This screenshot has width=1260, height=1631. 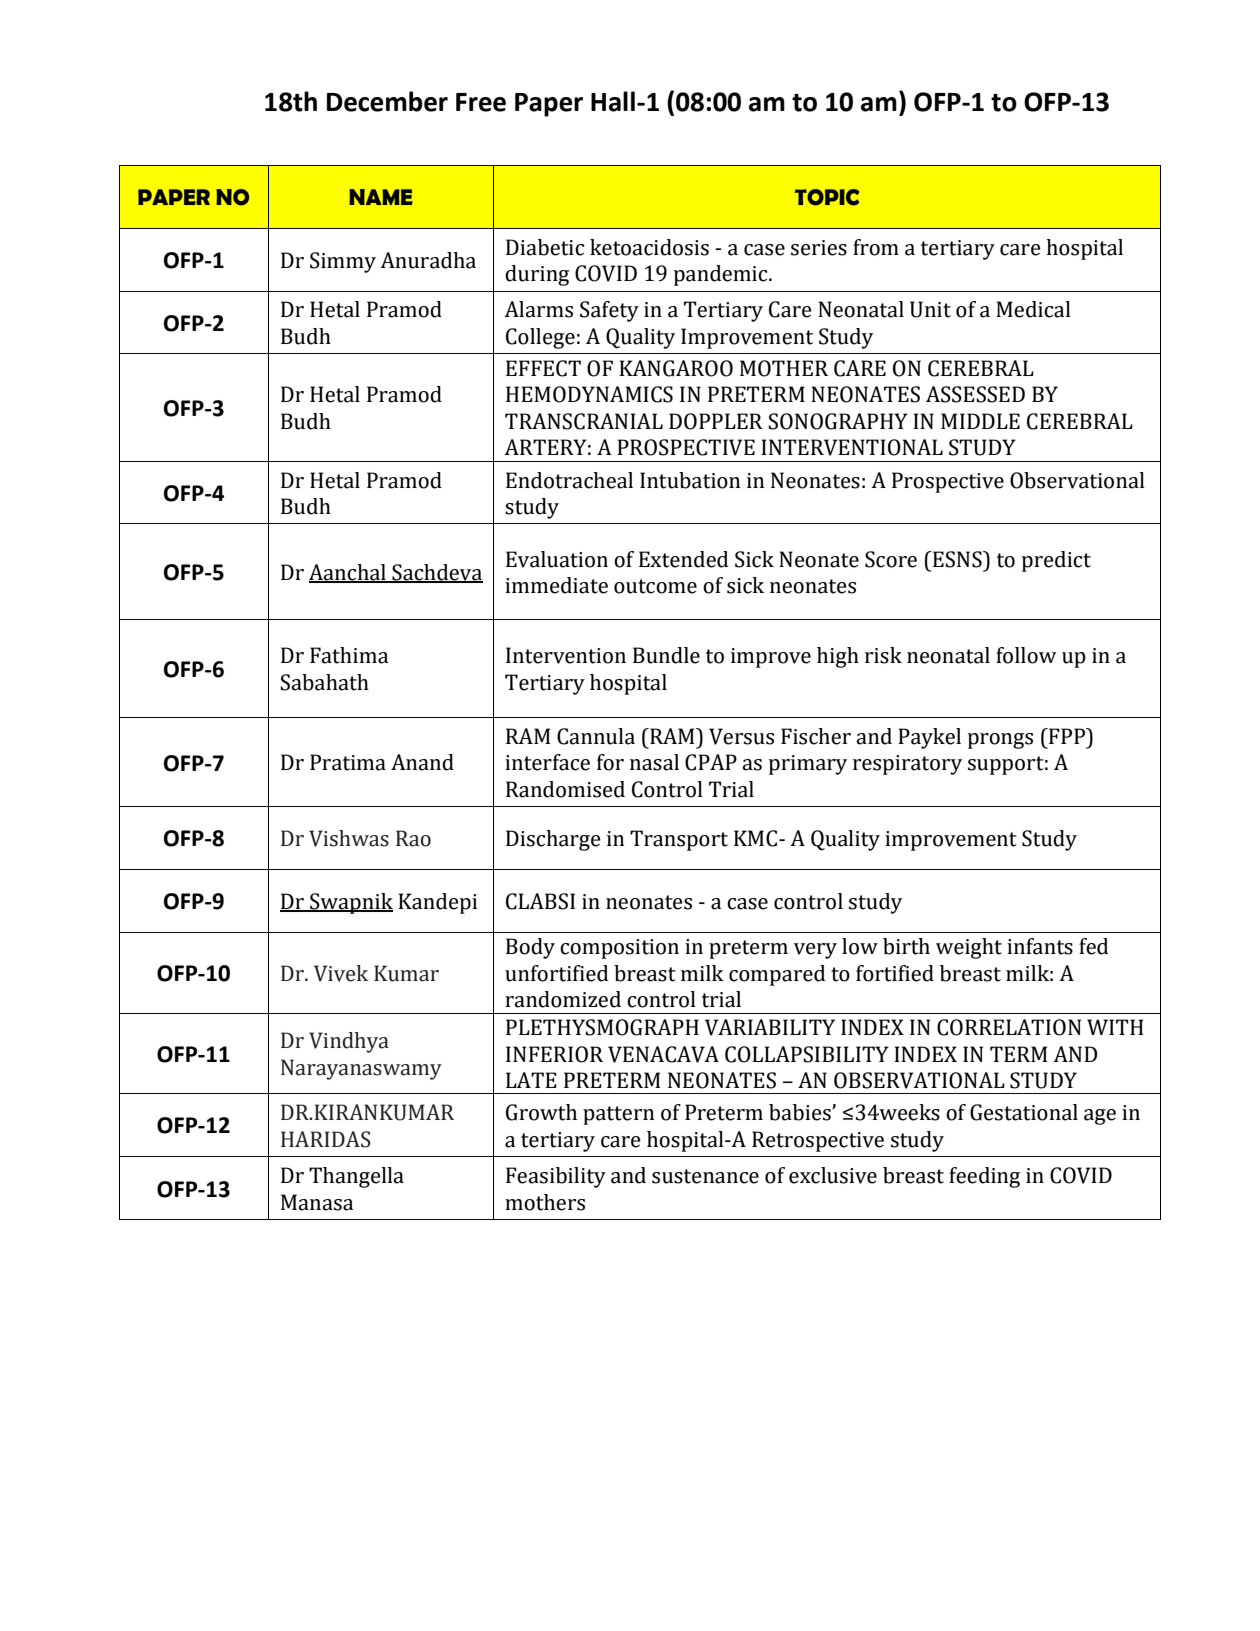 I want to click on ASSESSED, so click(x=975, y=394).
